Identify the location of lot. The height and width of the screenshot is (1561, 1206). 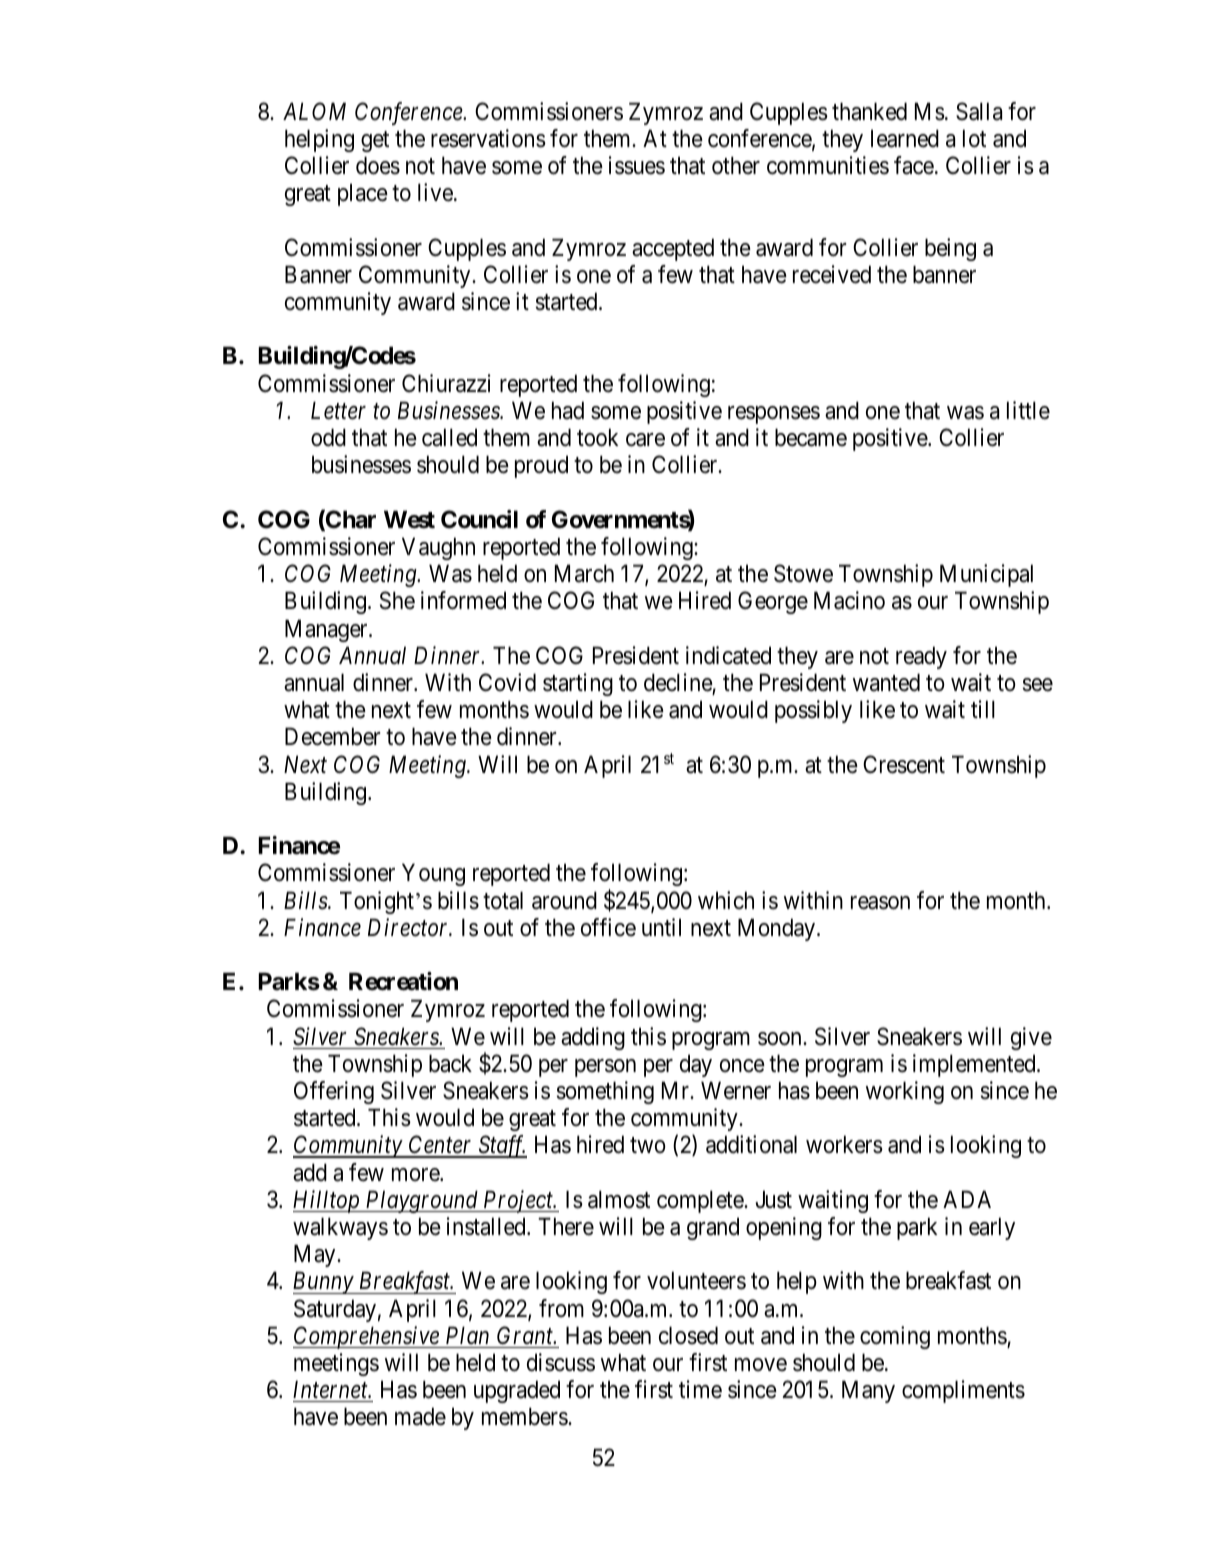
(974, 138).
